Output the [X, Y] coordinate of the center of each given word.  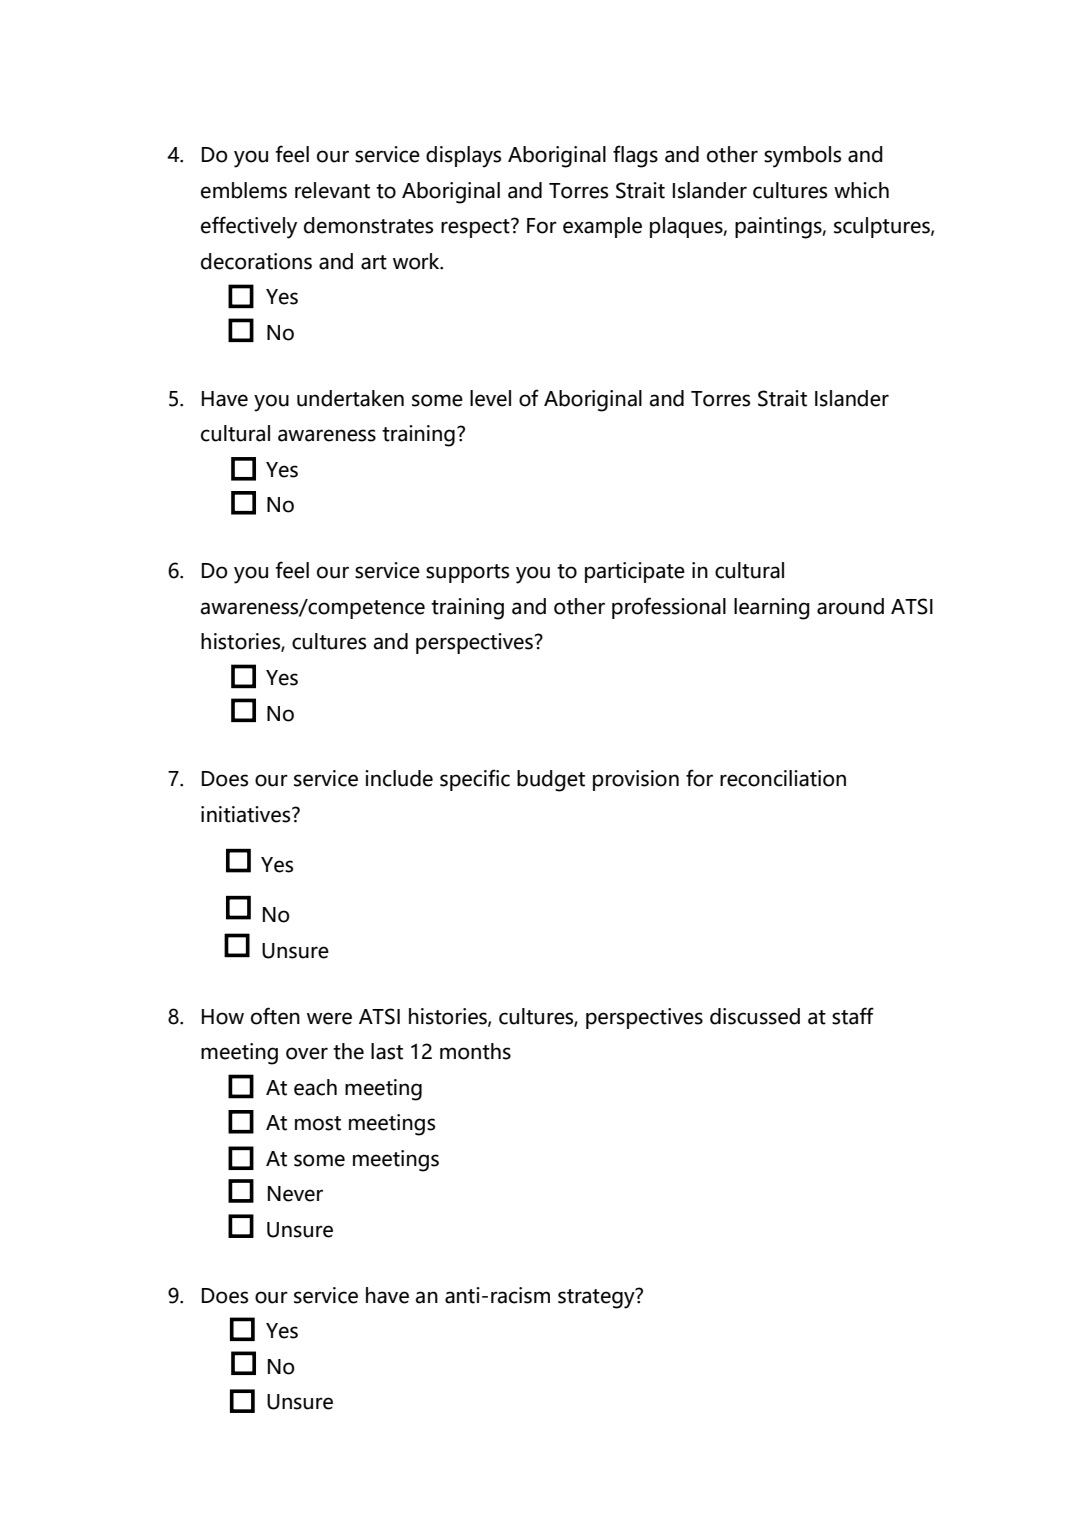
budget [551, 781]
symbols [802, 157]
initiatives [247, 814]
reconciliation [783, 778]
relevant [332, 190]
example [602, 227]
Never [295, 1194]
